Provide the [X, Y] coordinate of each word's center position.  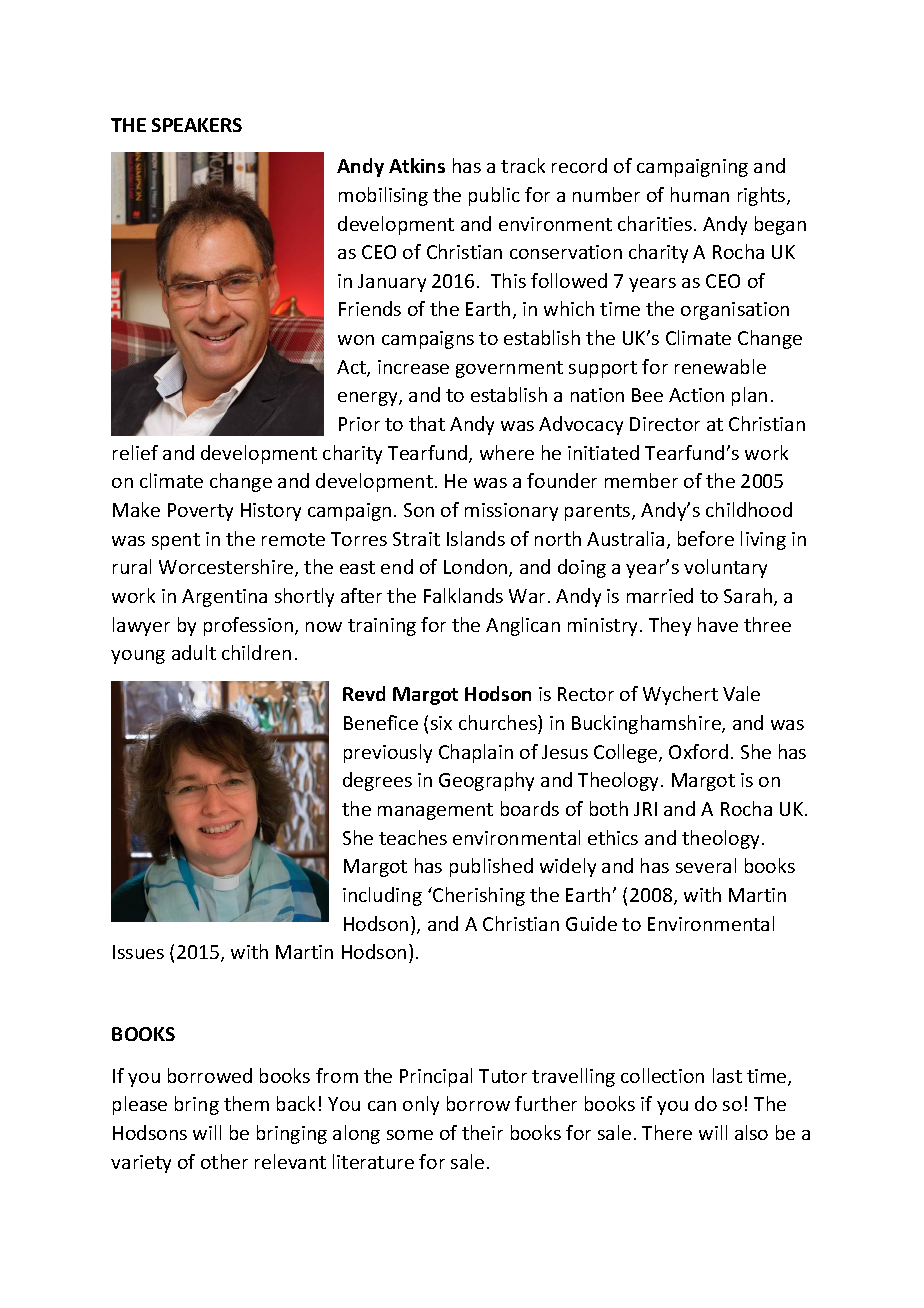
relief [135, 452]
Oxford [698, 751]
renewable [720, 366]
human [700, 194]
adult [194, 652]
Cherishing [478, 896]
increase [413, 367]
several [706, 865]
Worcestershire [227, 568]
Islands [476, 538]
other [224, 1161]
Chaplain [476, 753]
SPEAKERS [197, 125]
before [706, 538]
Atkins [417, 165]
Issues [138, 952]
